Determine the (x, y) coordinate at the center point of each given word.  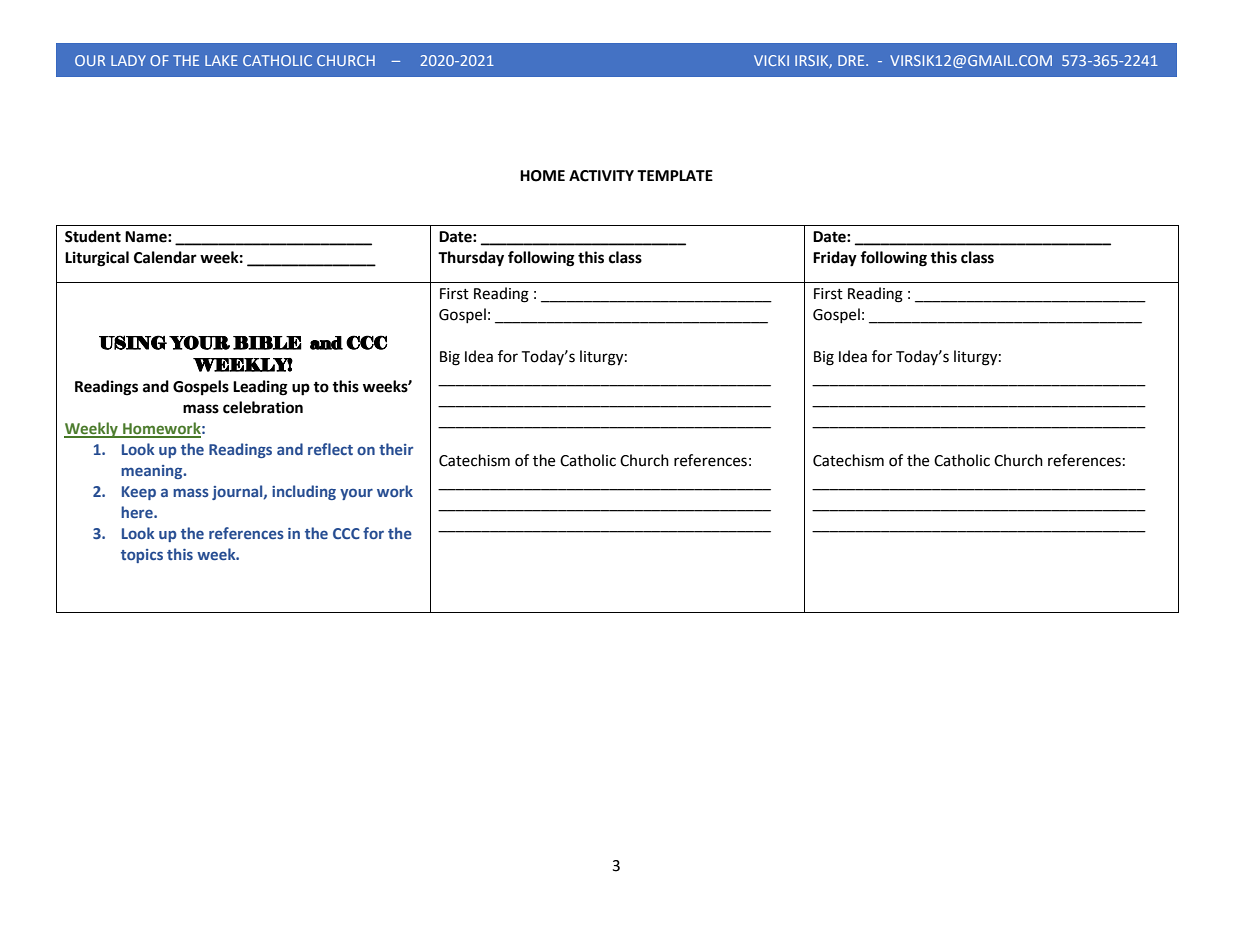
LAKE (221, 60)
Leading (260, 388)
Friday (835, 259)
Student (93, 236)
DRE (852, 60)
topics (142, 556)
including (304, 492)
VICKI (771, 60)
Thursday (471, 259)
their (396, 449)
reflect (330, 449)
